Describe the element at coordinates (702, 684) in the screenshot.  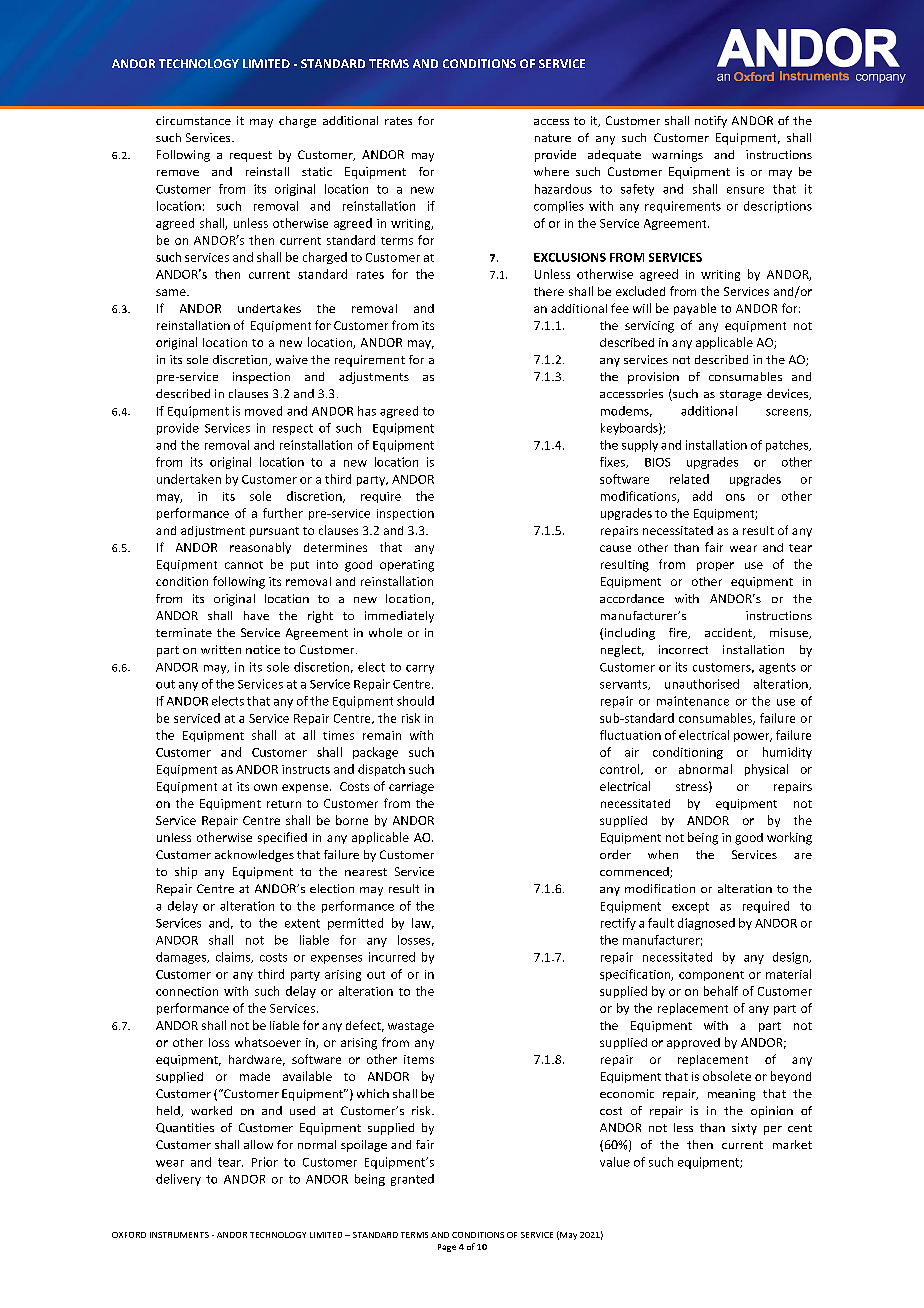
I see `unauthorised` at that location.
